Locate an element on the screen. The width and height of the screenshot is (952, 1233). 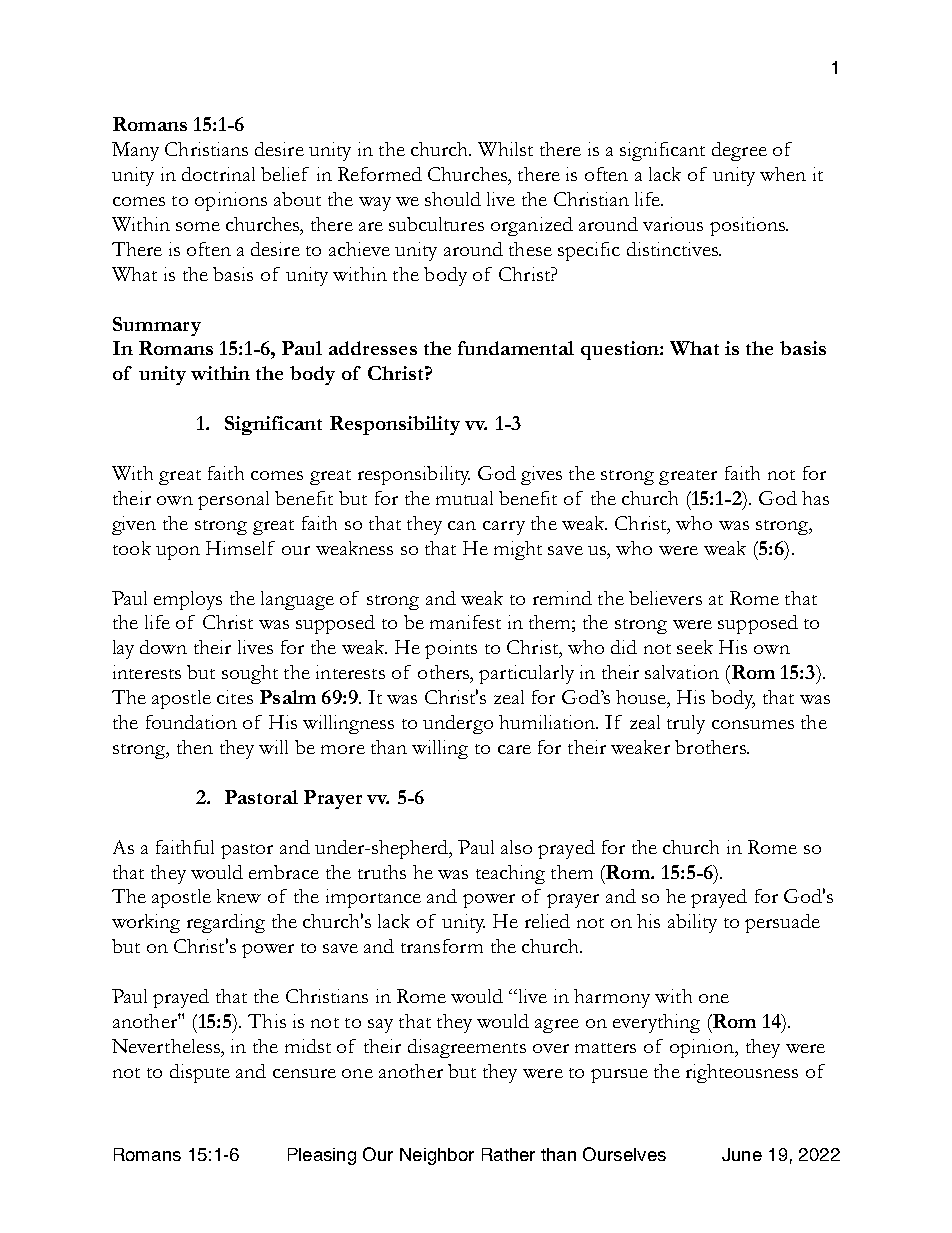
degree is located at coordinates (739, 151).
